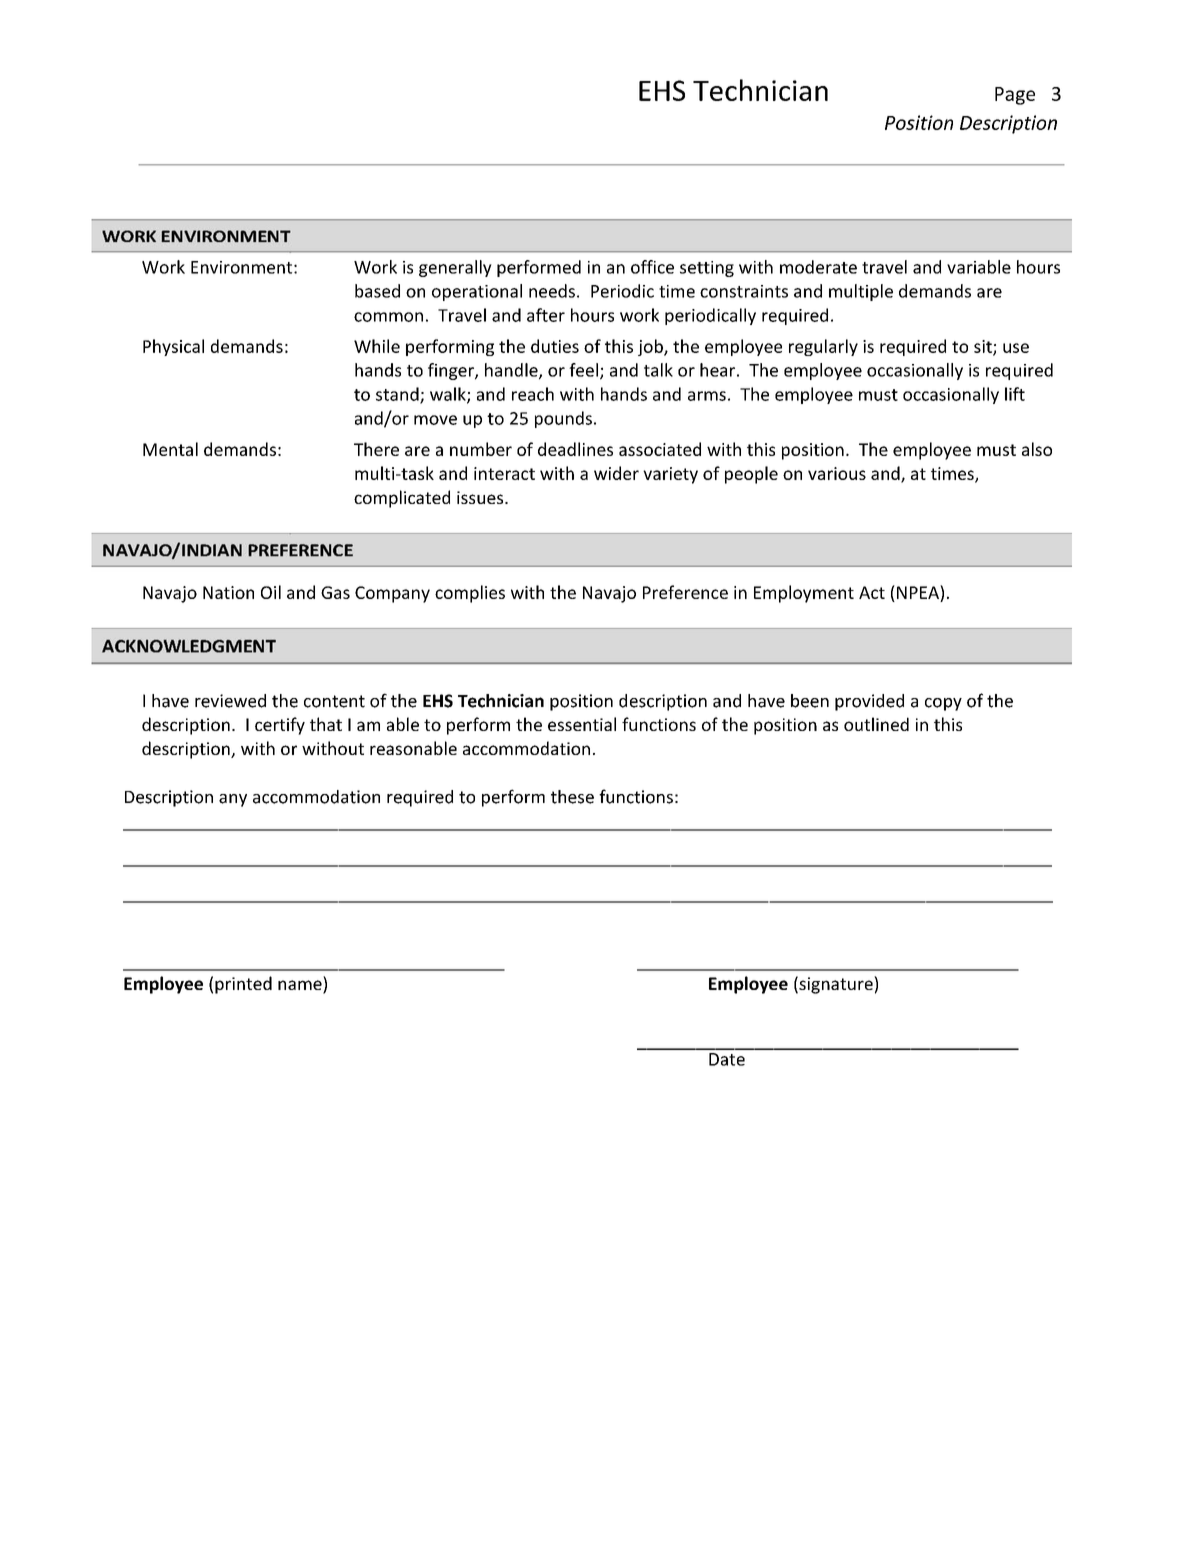 The width and height of the image is (1203, 1557). What do you see at coordinates (685, 592) in the image?
I see `Preference` at bounding box center [685, 592].
